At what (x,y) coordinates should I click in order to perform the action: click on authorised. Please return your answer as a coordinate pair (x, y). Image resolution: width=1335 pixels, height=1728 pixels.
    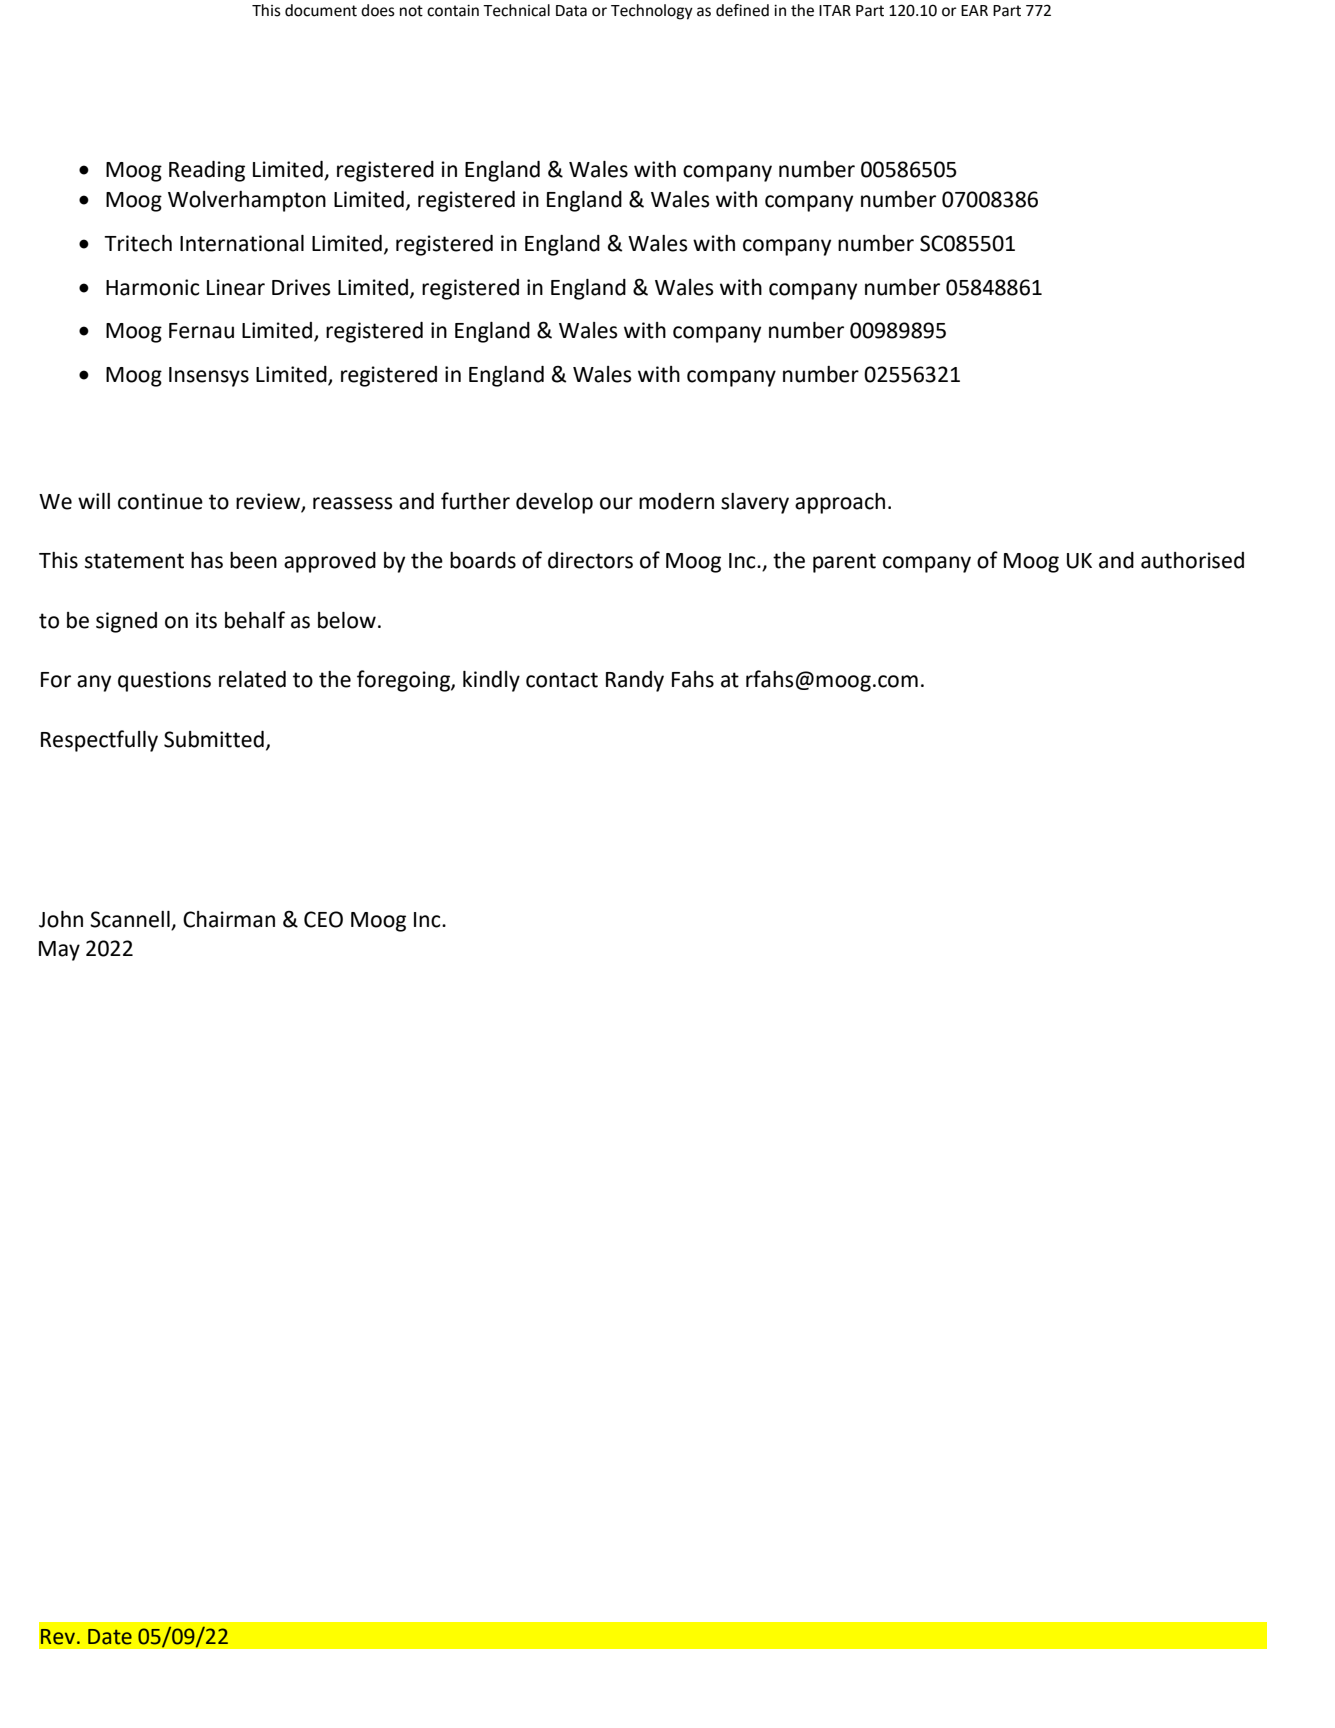
    Looking at the image, I should click on (1192, 560).
